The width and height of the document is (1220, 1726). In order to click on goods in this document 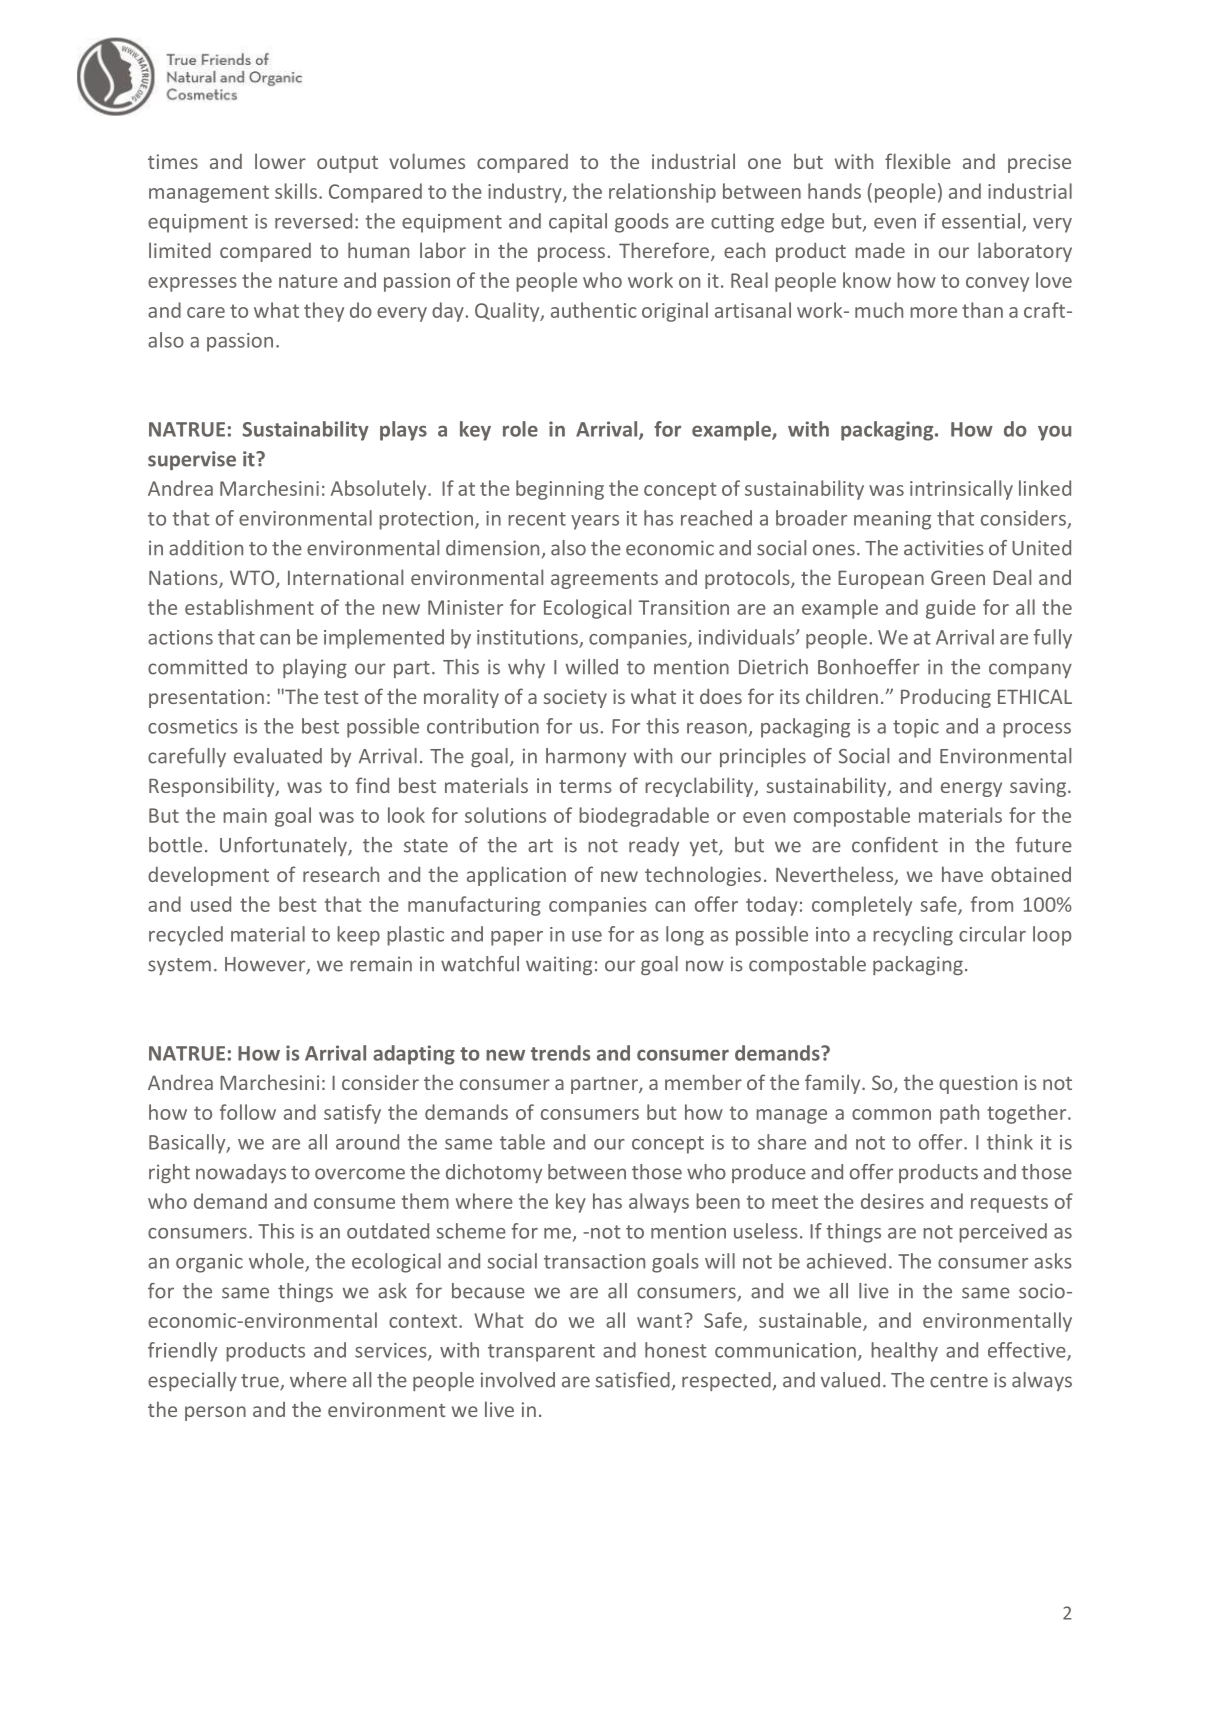, I will do `click(642, 223)`.
